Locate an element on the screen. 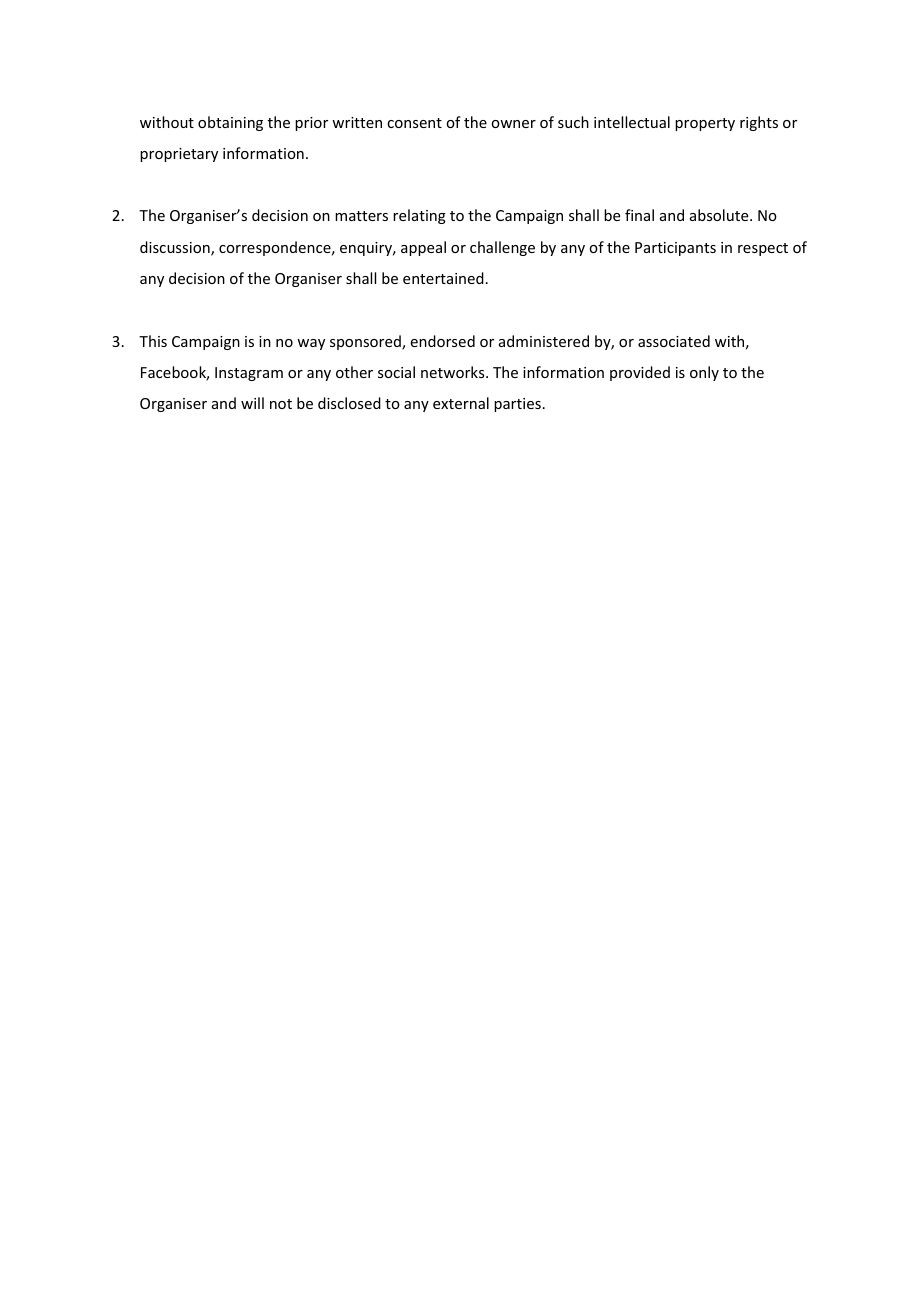 The height and width of the screenshot is (1308, 924). entertained is located at coordinates (443, 278).
